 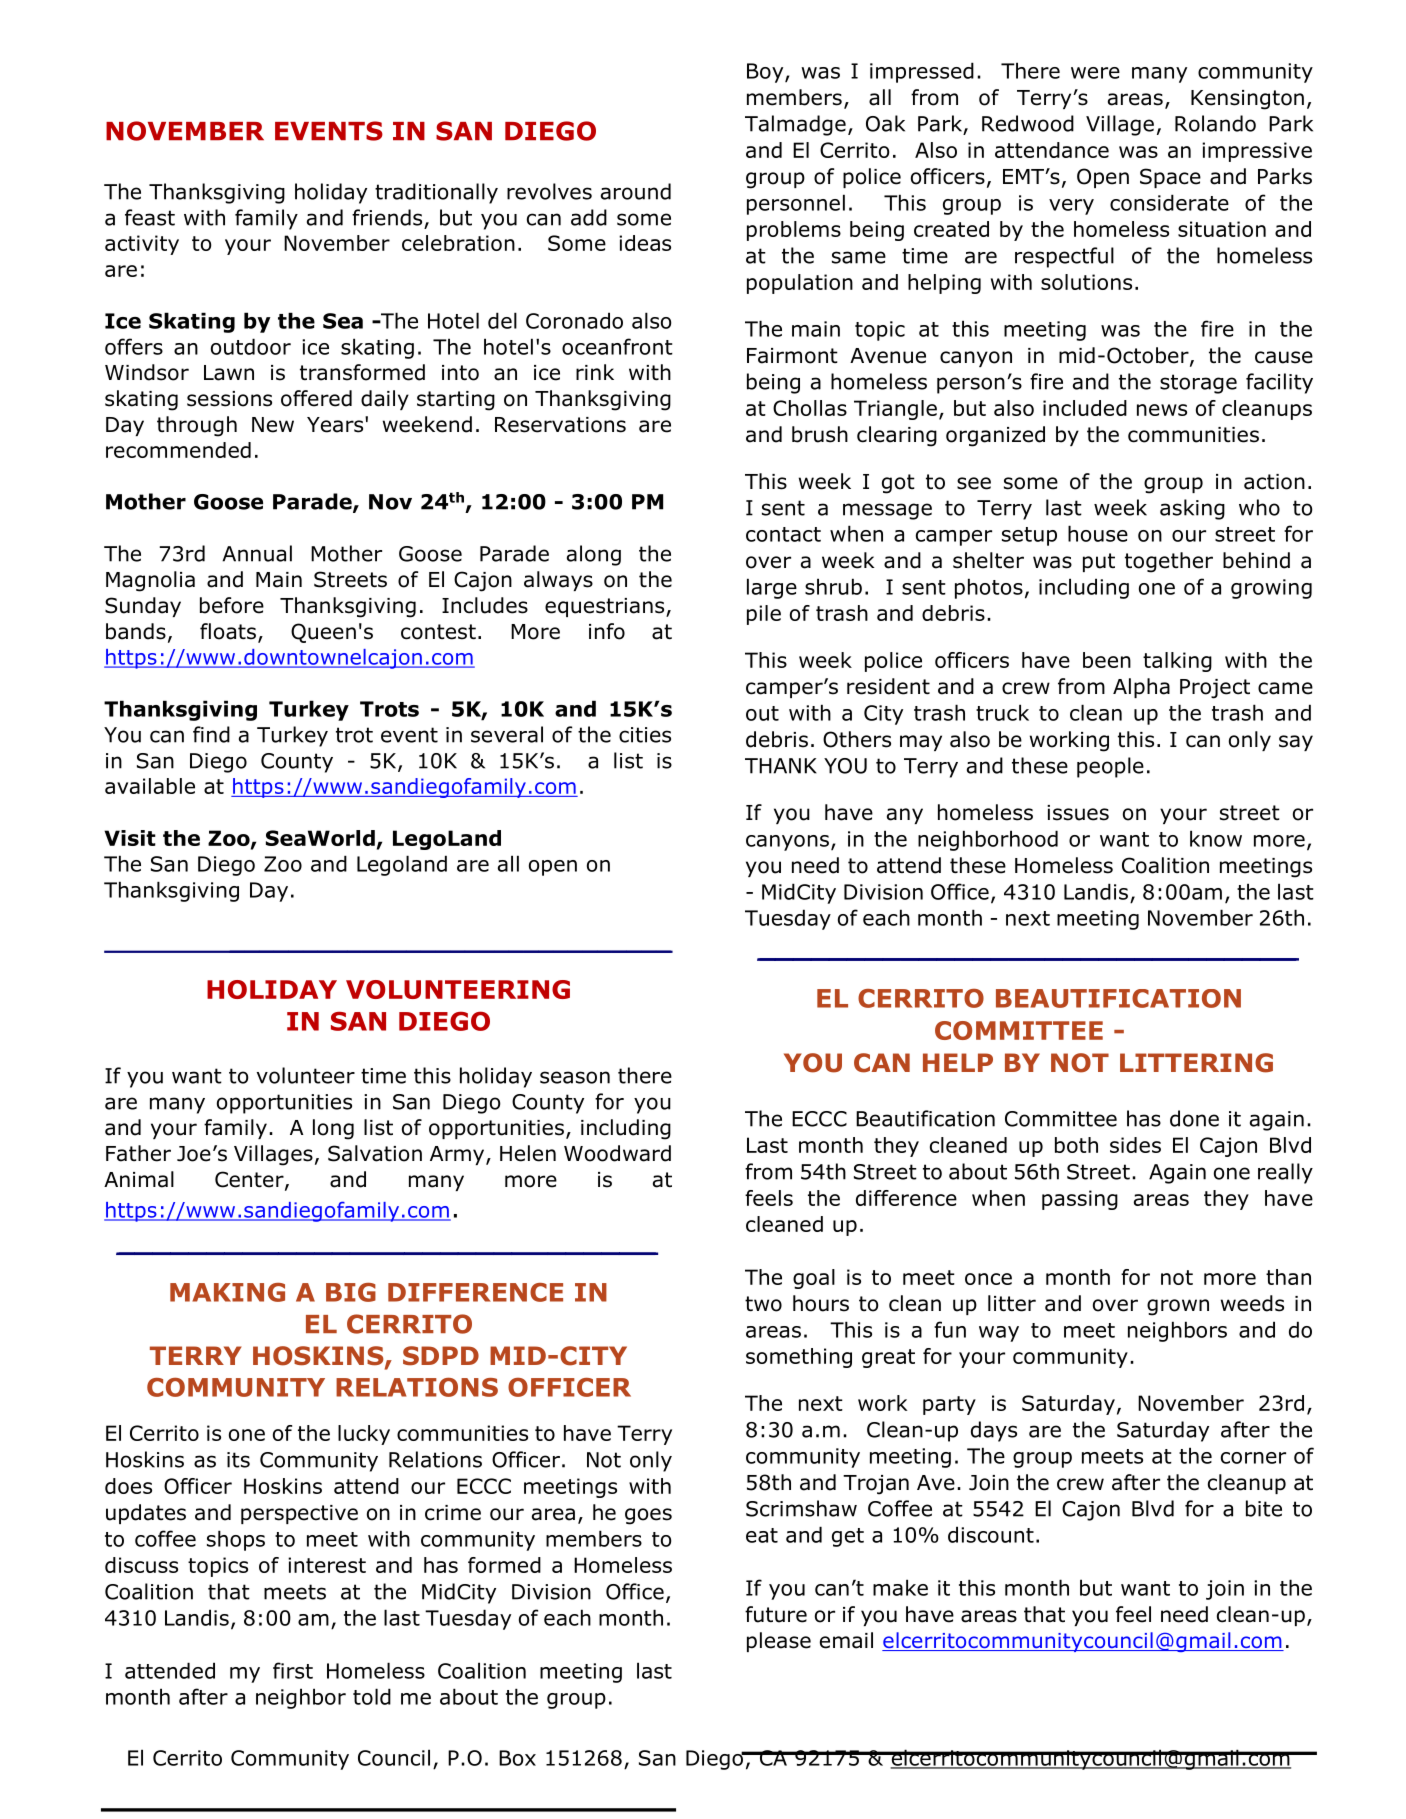 I want to click on sides, so click(x=1135, y=1145).
